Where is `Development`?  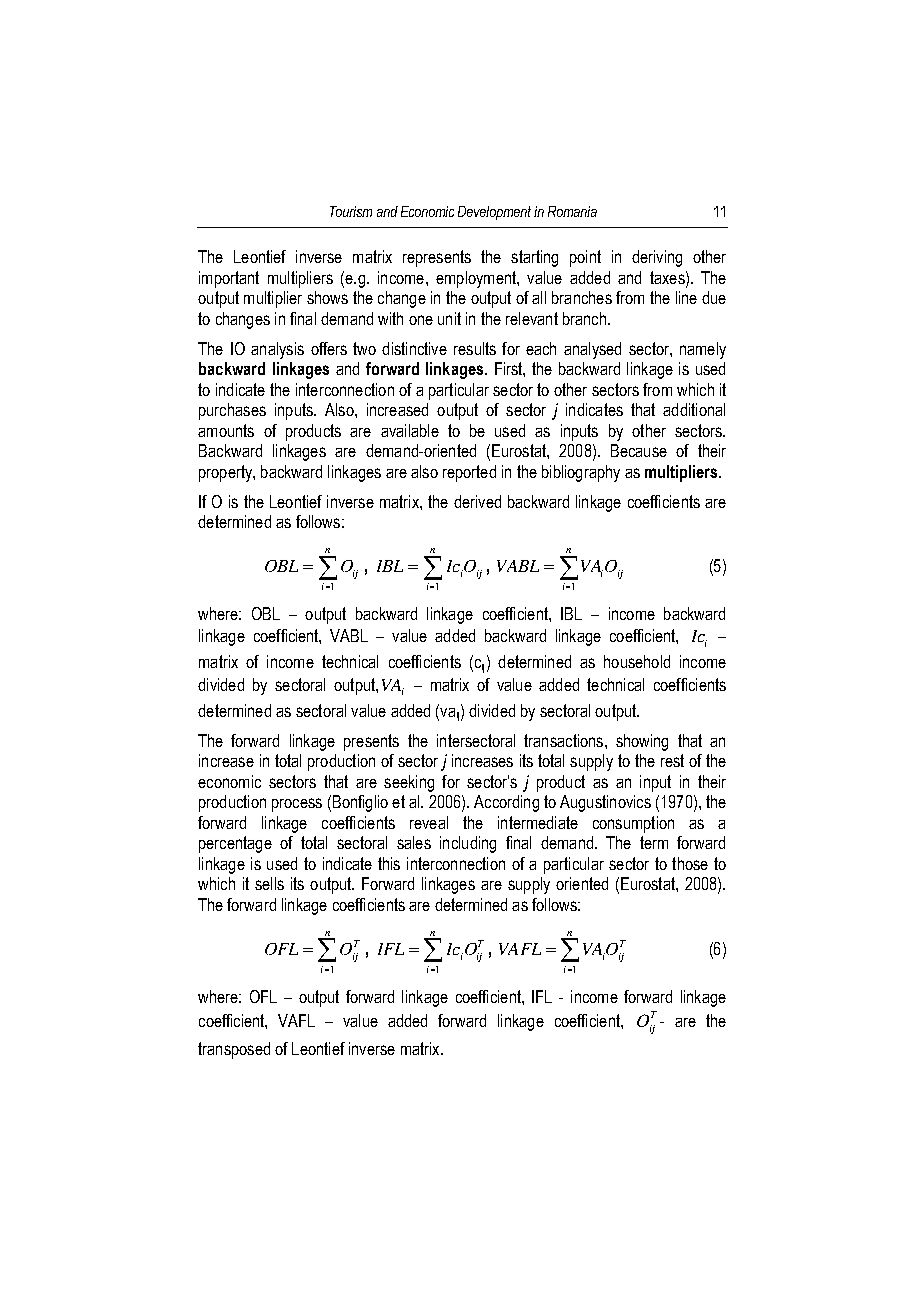
Development is located at coordinates (494, 213).
